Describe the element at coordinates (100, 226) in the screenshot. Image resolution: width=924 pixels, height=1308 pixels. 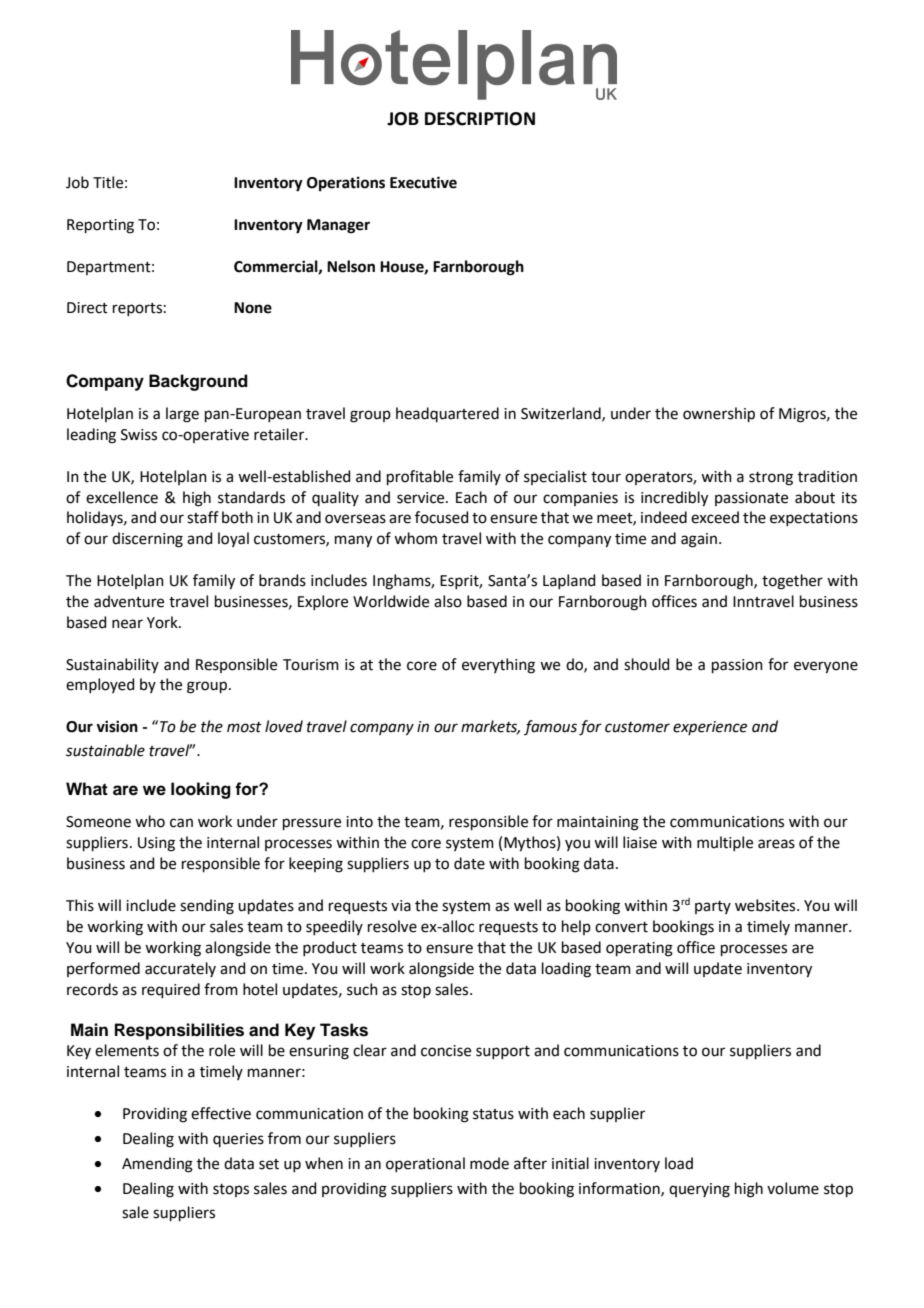
I see `Reporting` at that location.
